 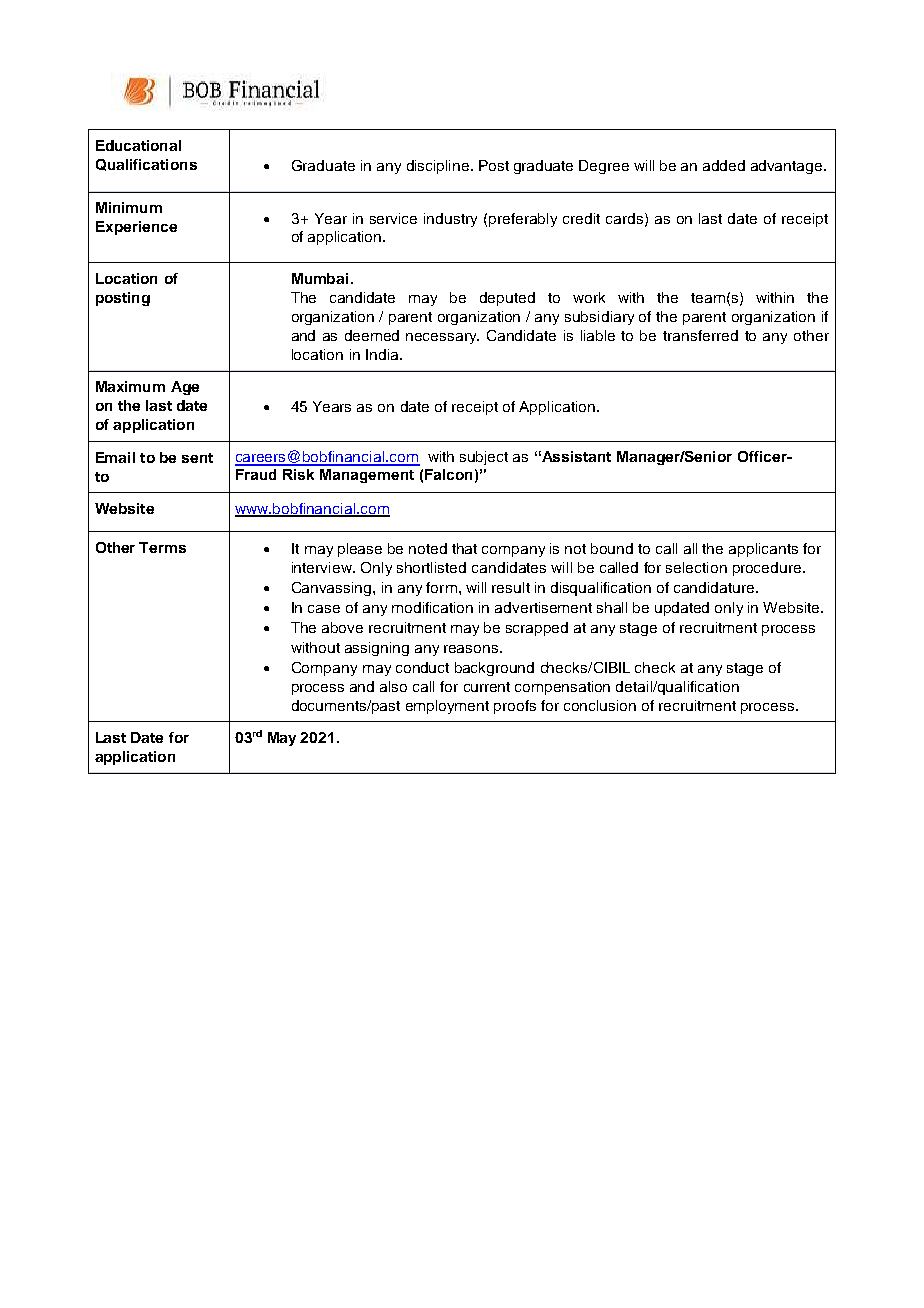 I want to click on also, so click(x=393, y=686).
